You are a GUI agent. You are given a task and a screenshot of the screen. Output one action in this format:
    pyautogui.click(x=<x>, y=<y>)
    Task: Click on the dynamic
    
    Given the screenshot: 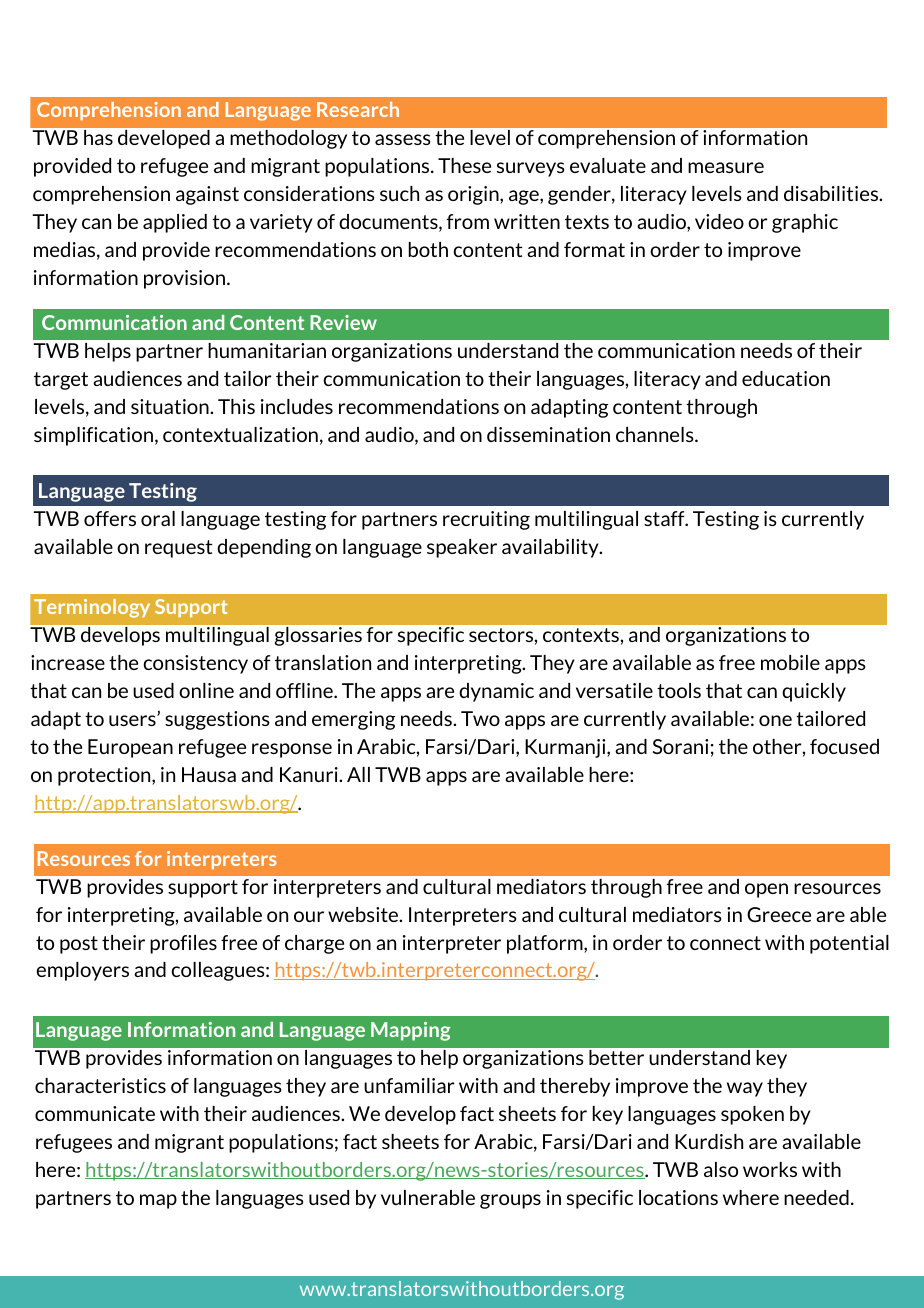 What is the action you would take?
    pyautogui.click(x=496, y=692)
